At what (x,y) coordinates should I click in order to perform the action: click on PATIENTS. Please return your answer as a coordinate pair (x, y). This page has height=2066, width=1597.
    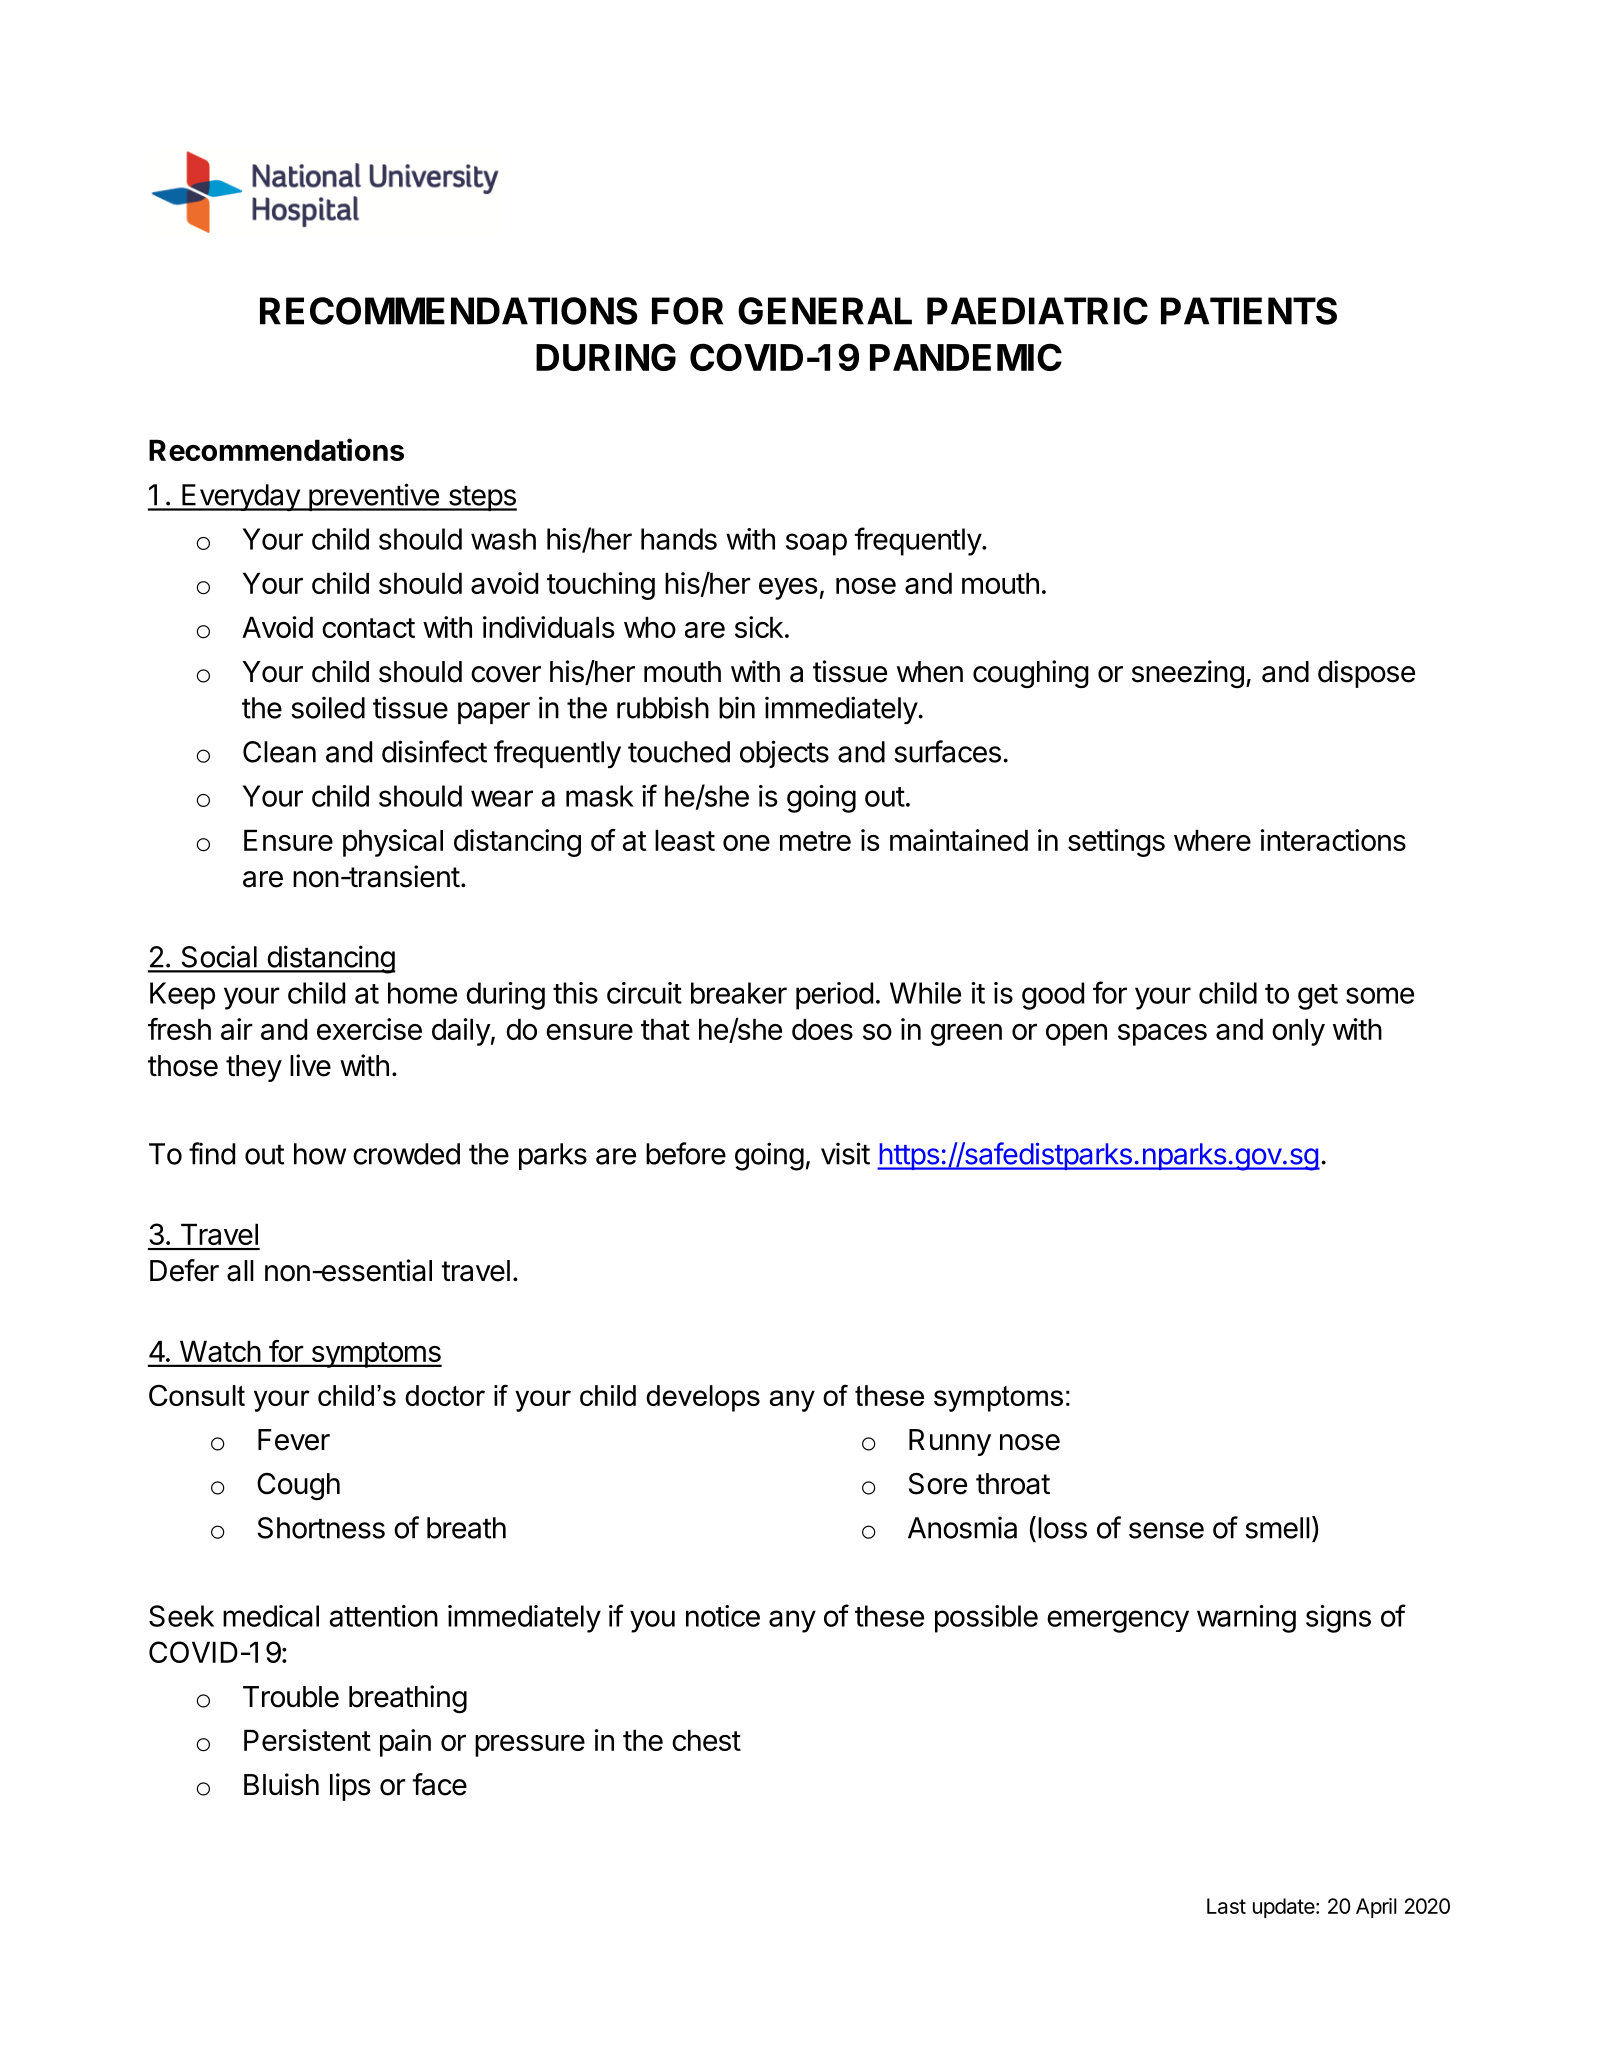
    Looking at the image, I should click on (1249, 311).
